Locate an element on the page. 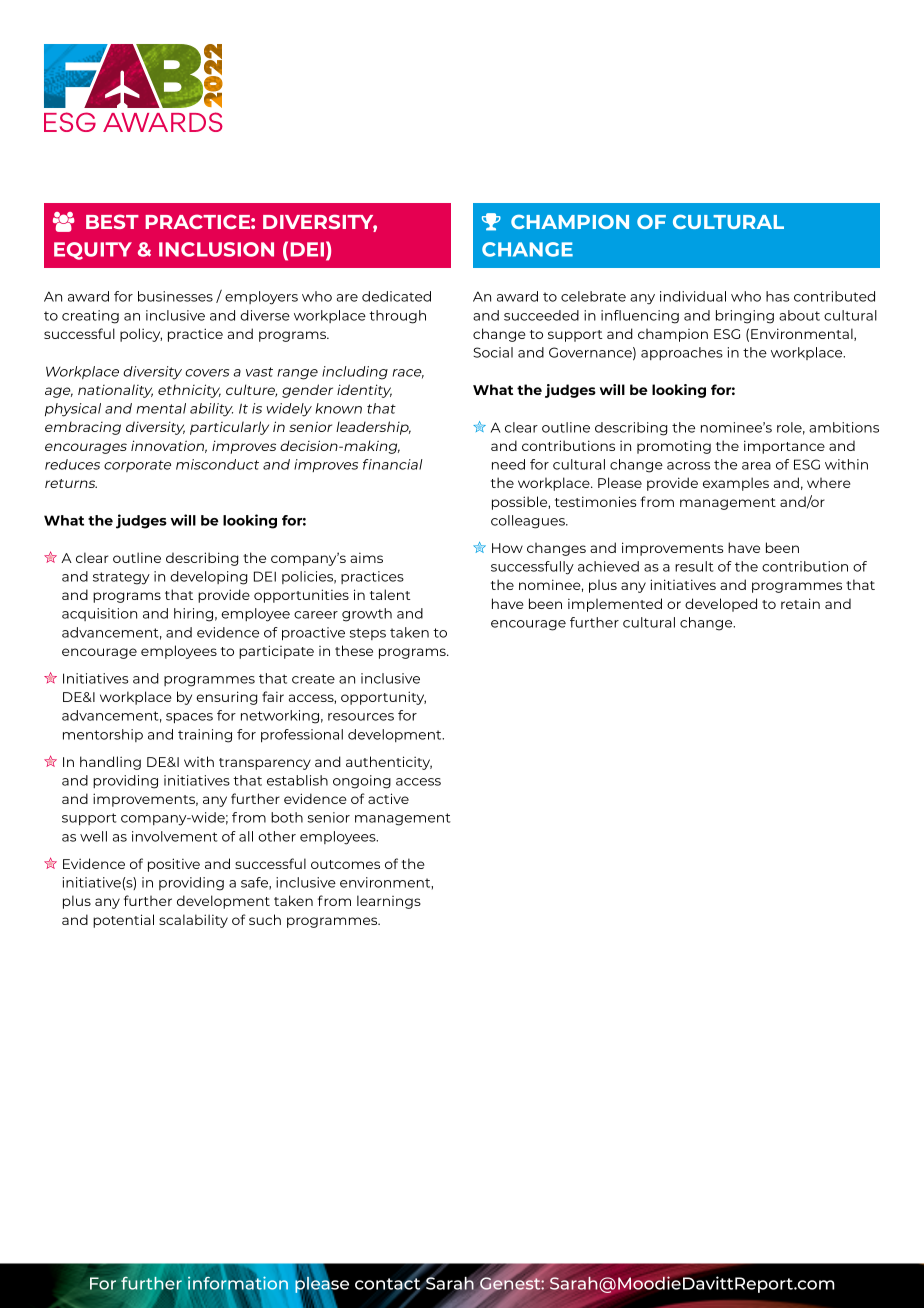 The height and width of the page is (1308, 924). authenticity is located at coordinates (389, 763).
